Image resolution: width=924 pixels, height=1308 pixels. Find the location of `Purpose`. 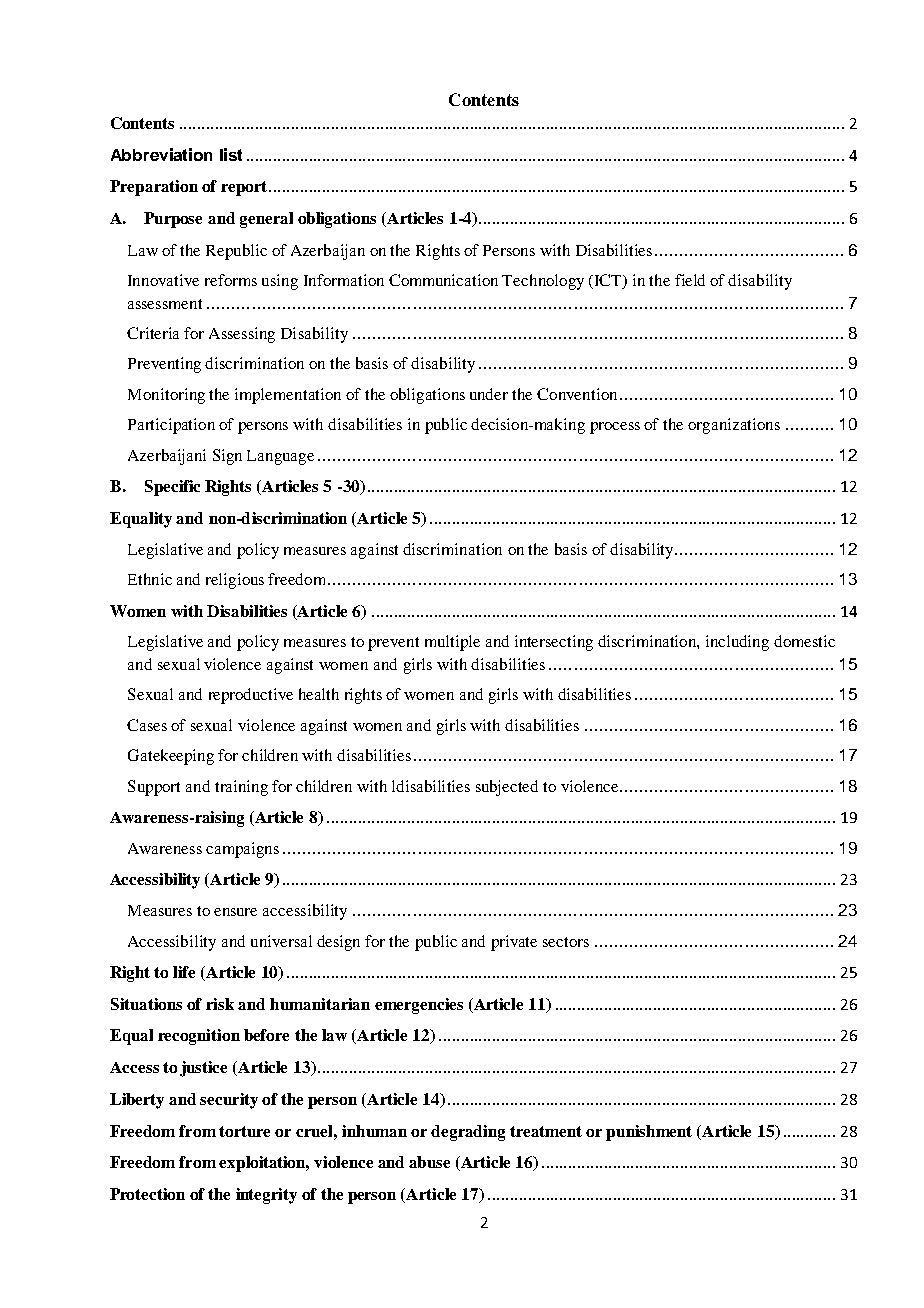

Purpose is located at coordinates (173, 220).
